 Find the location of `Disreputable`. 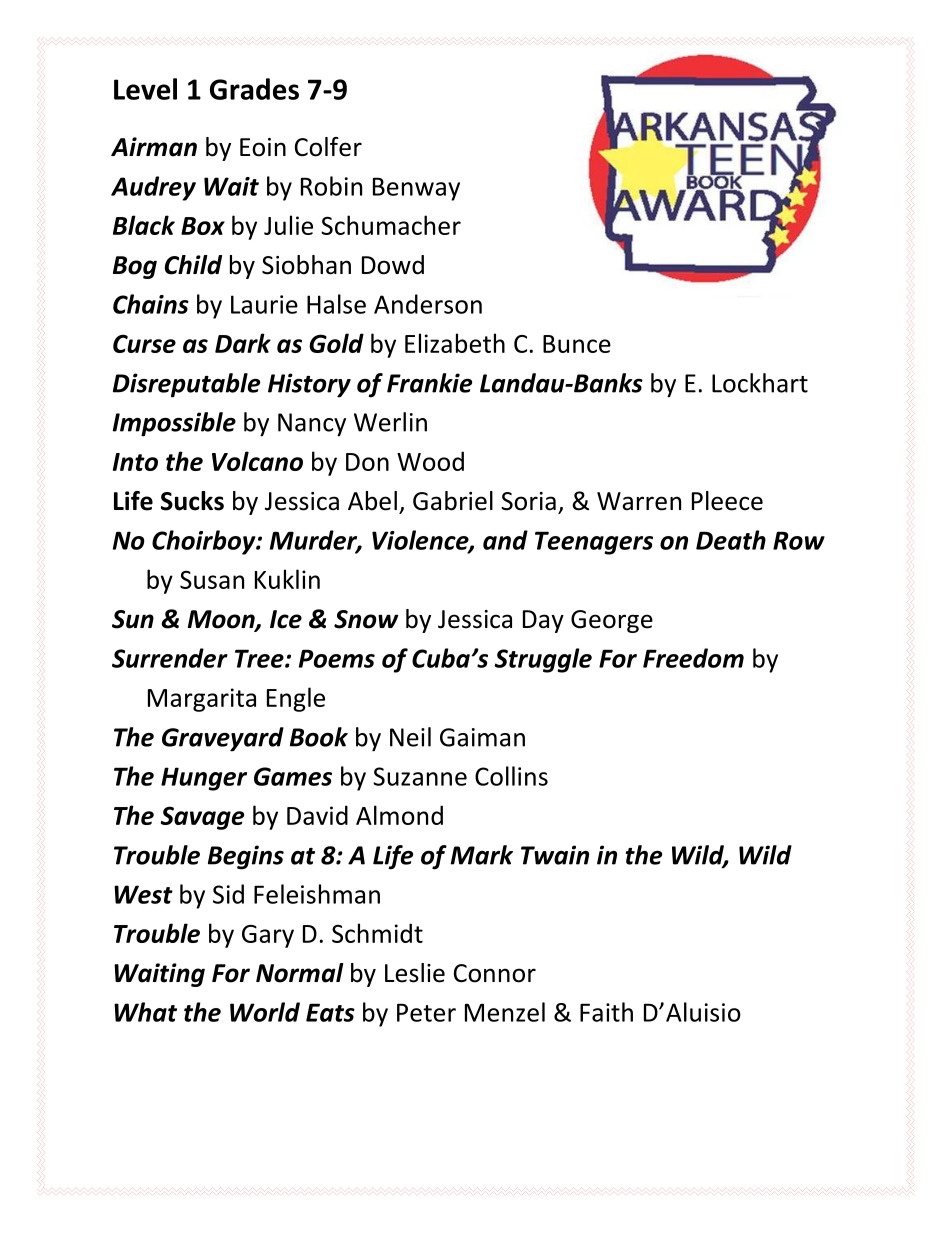

Disreputable is located at coordinates (186, 385).
